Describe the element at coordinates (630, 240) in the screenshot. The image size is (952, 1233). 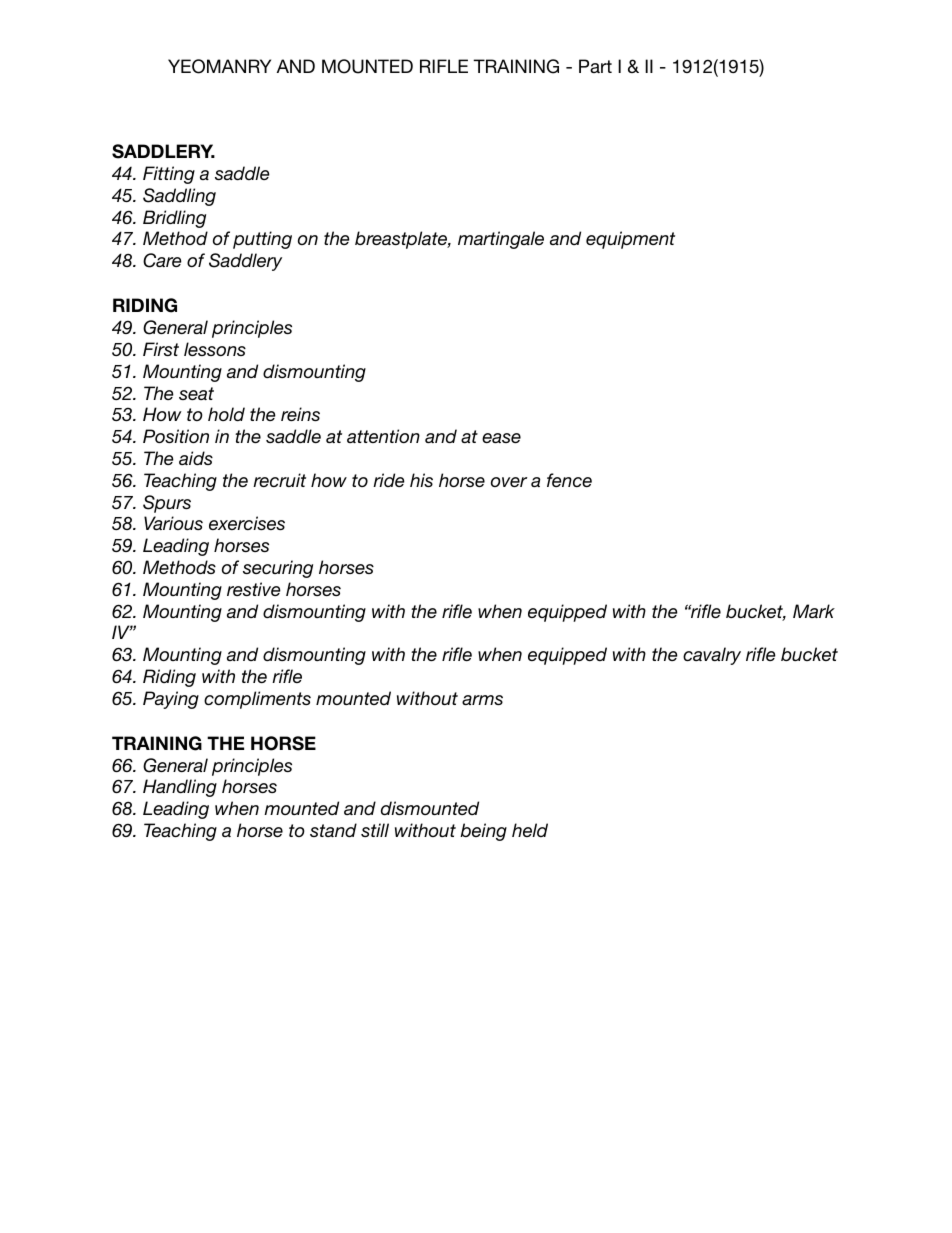
I see `equipment` at that location.
